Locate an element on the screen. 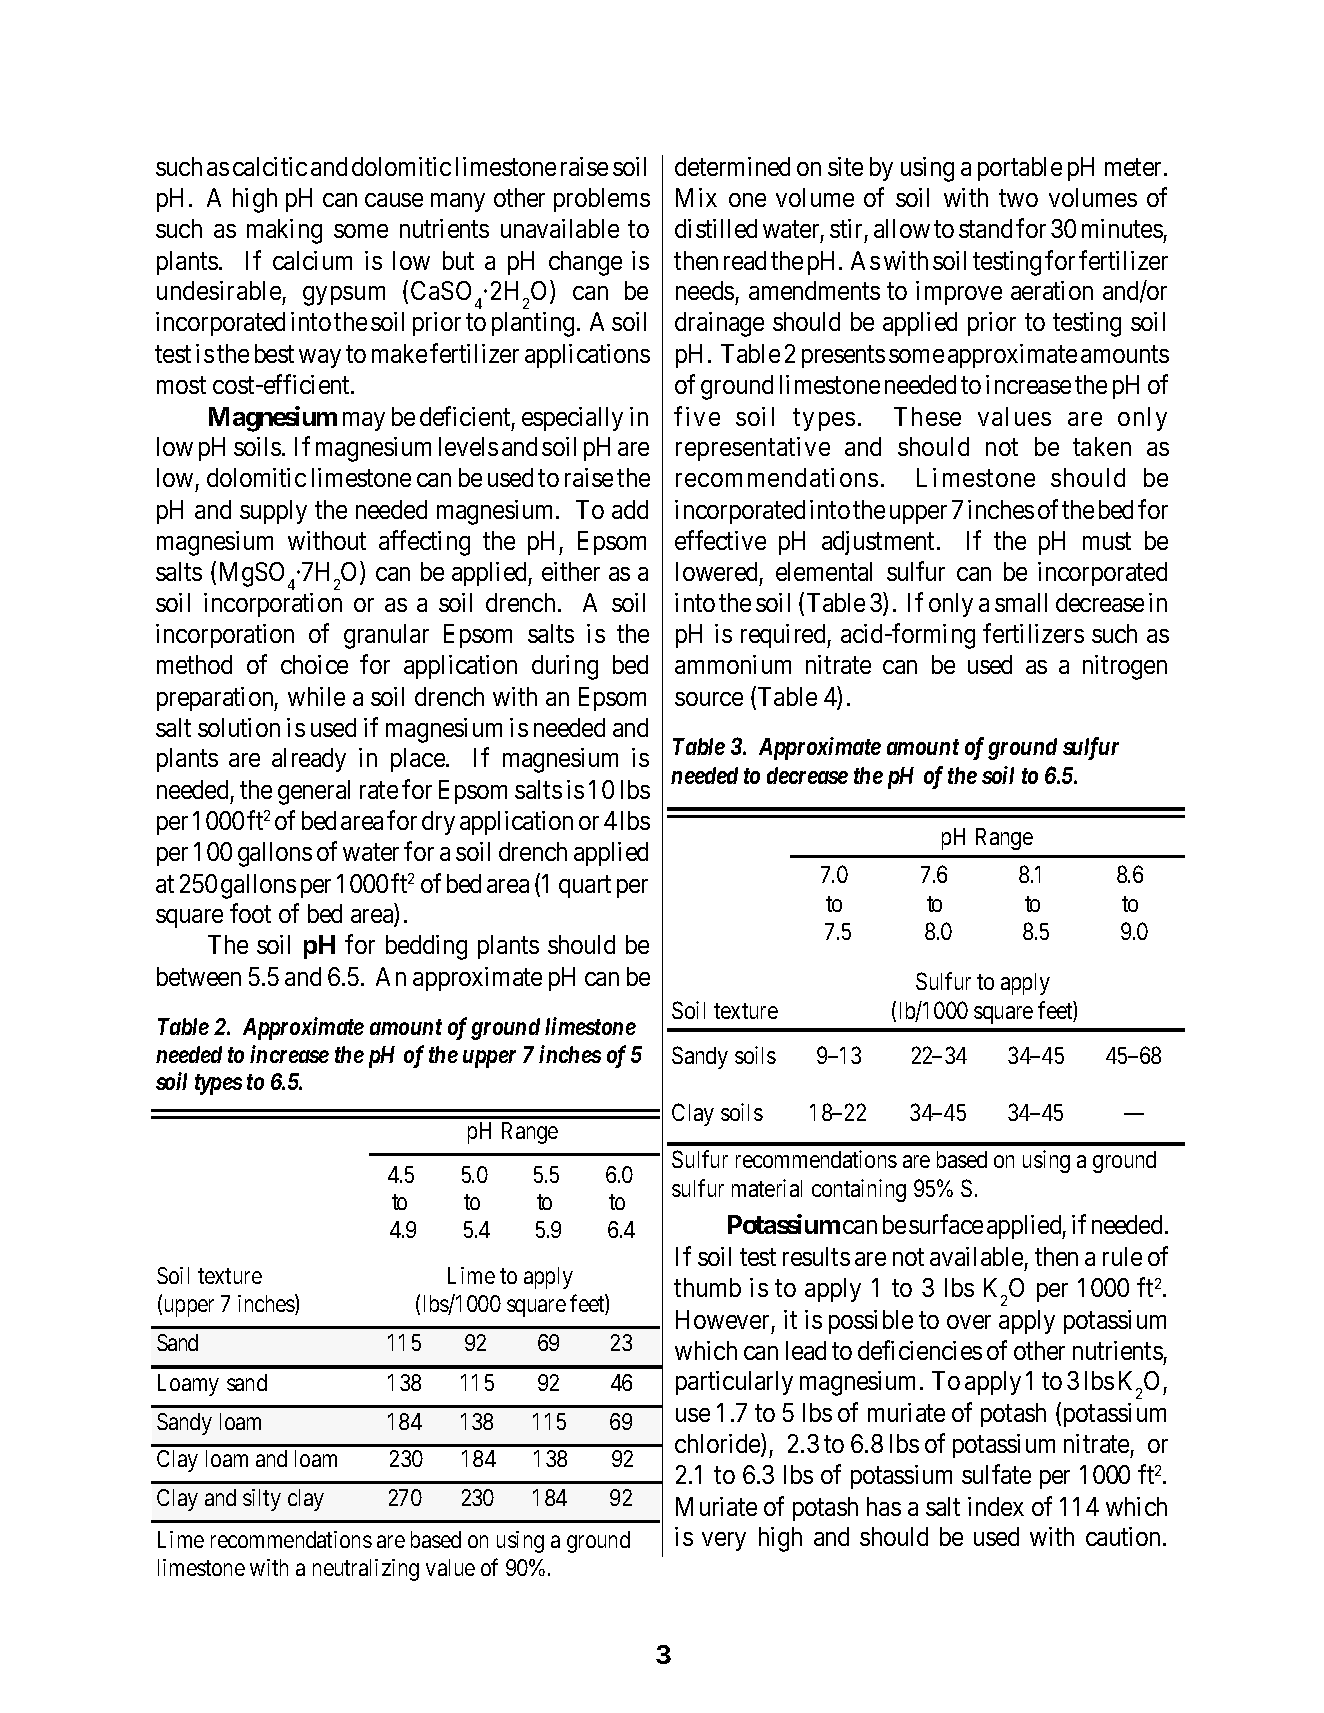 Image resolution: width=1324 pixels, height=1713 pixels. Mix is located at coordinates (696, 197).
